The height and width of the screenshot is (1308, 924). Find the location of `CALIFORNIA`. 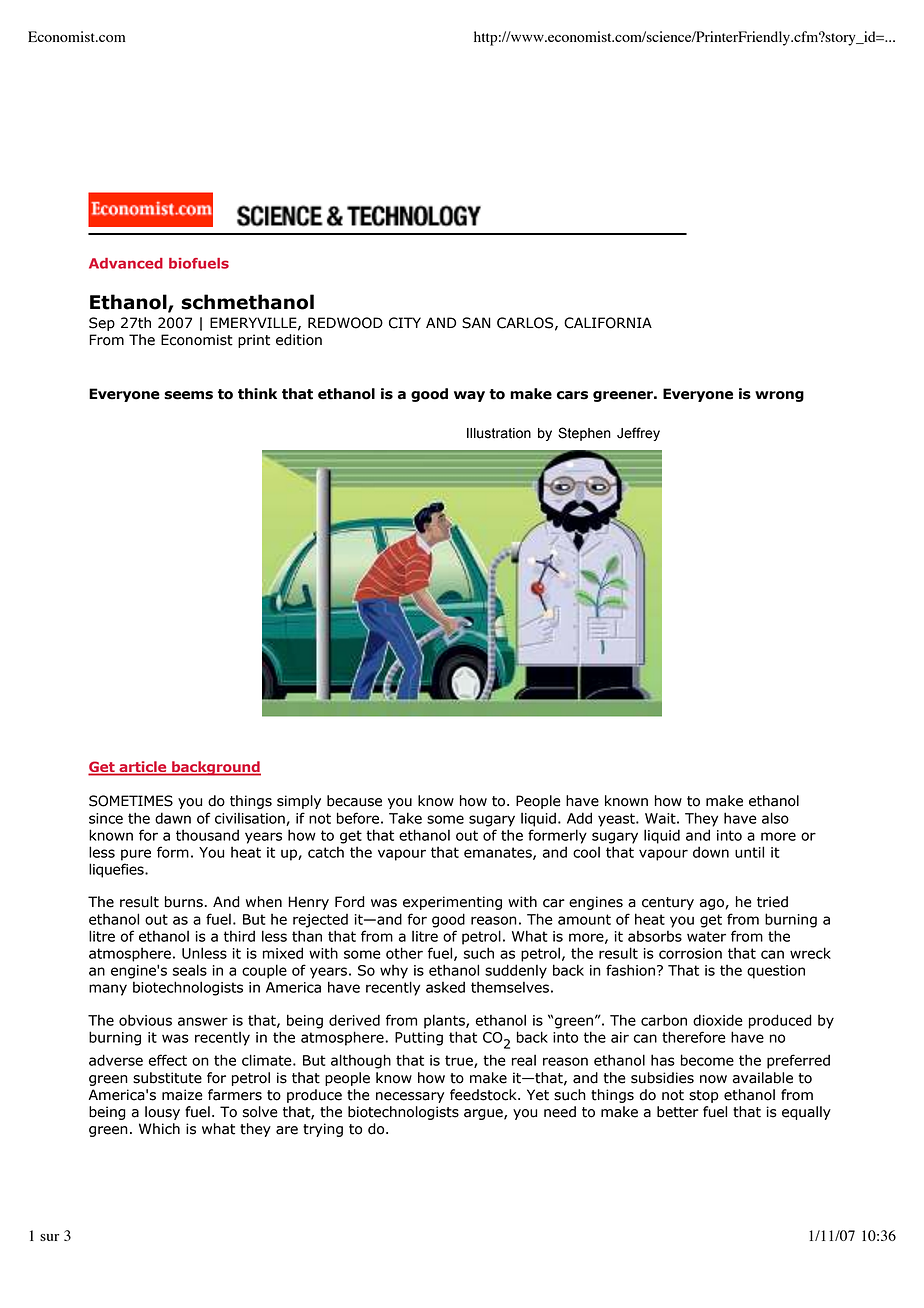

CALIFORNIA is located at coordinates (608, 323).
